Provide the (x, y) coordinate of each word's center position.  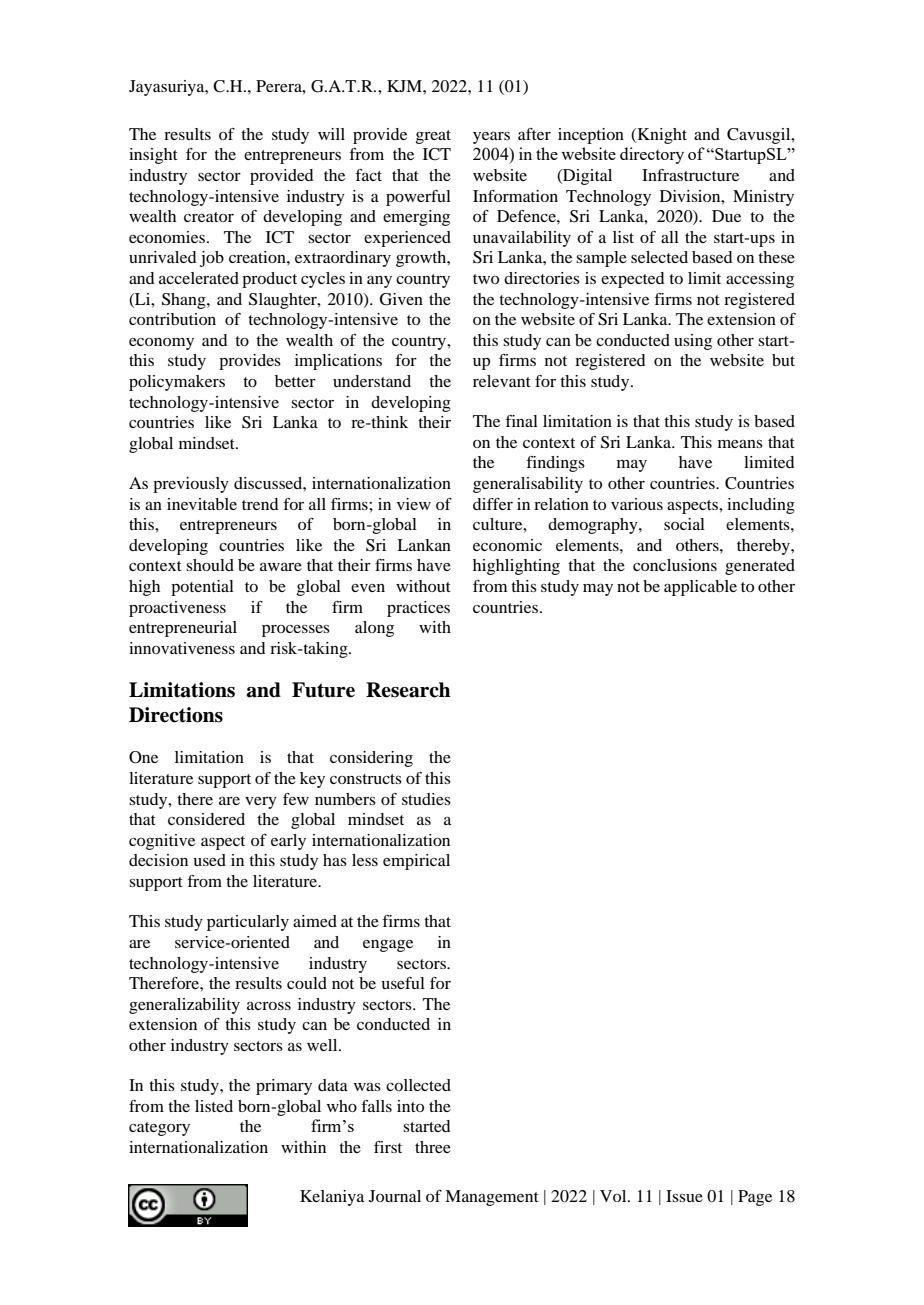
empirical (416, 862)
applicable (700, 588)
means (740, 444)
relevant (502, 381)
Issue (684, 1196)
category (159, 1129)
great (433, 137)
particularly (248, 923)
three (433, 1147)
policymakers (177, 383)
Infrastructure (690, 175)
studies (426, 799)
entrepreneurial (183, 629)
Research (408, 690)
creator (209, 217)
